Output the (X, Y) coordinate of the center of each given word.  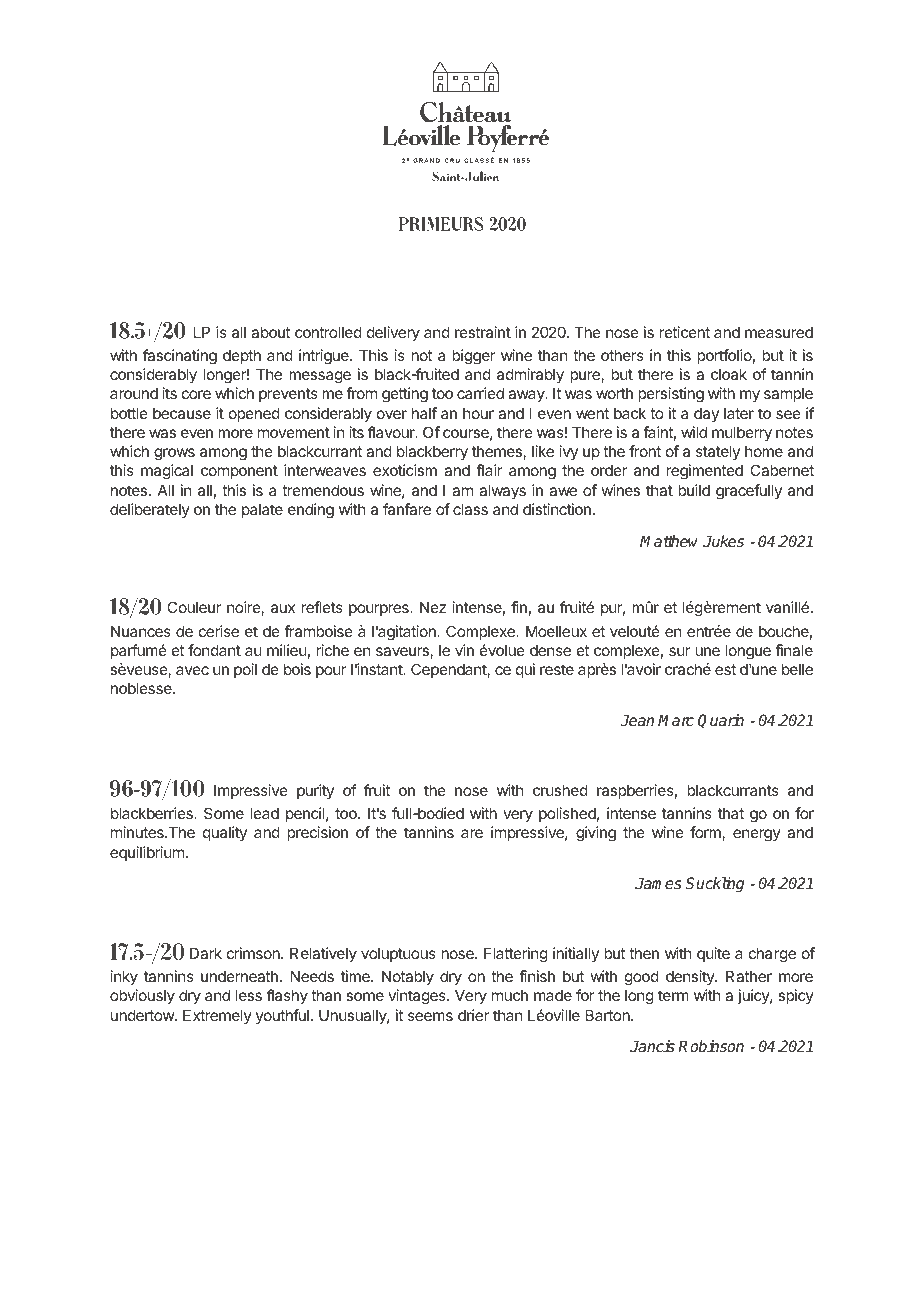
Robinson (711, 1046)
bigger (473, 357)
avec (192, 670)
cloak (729, 374)
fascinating (180, 357)
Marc (676, 720)
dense (550, 650)
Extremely (217, 1016)
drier (473, 1015)
